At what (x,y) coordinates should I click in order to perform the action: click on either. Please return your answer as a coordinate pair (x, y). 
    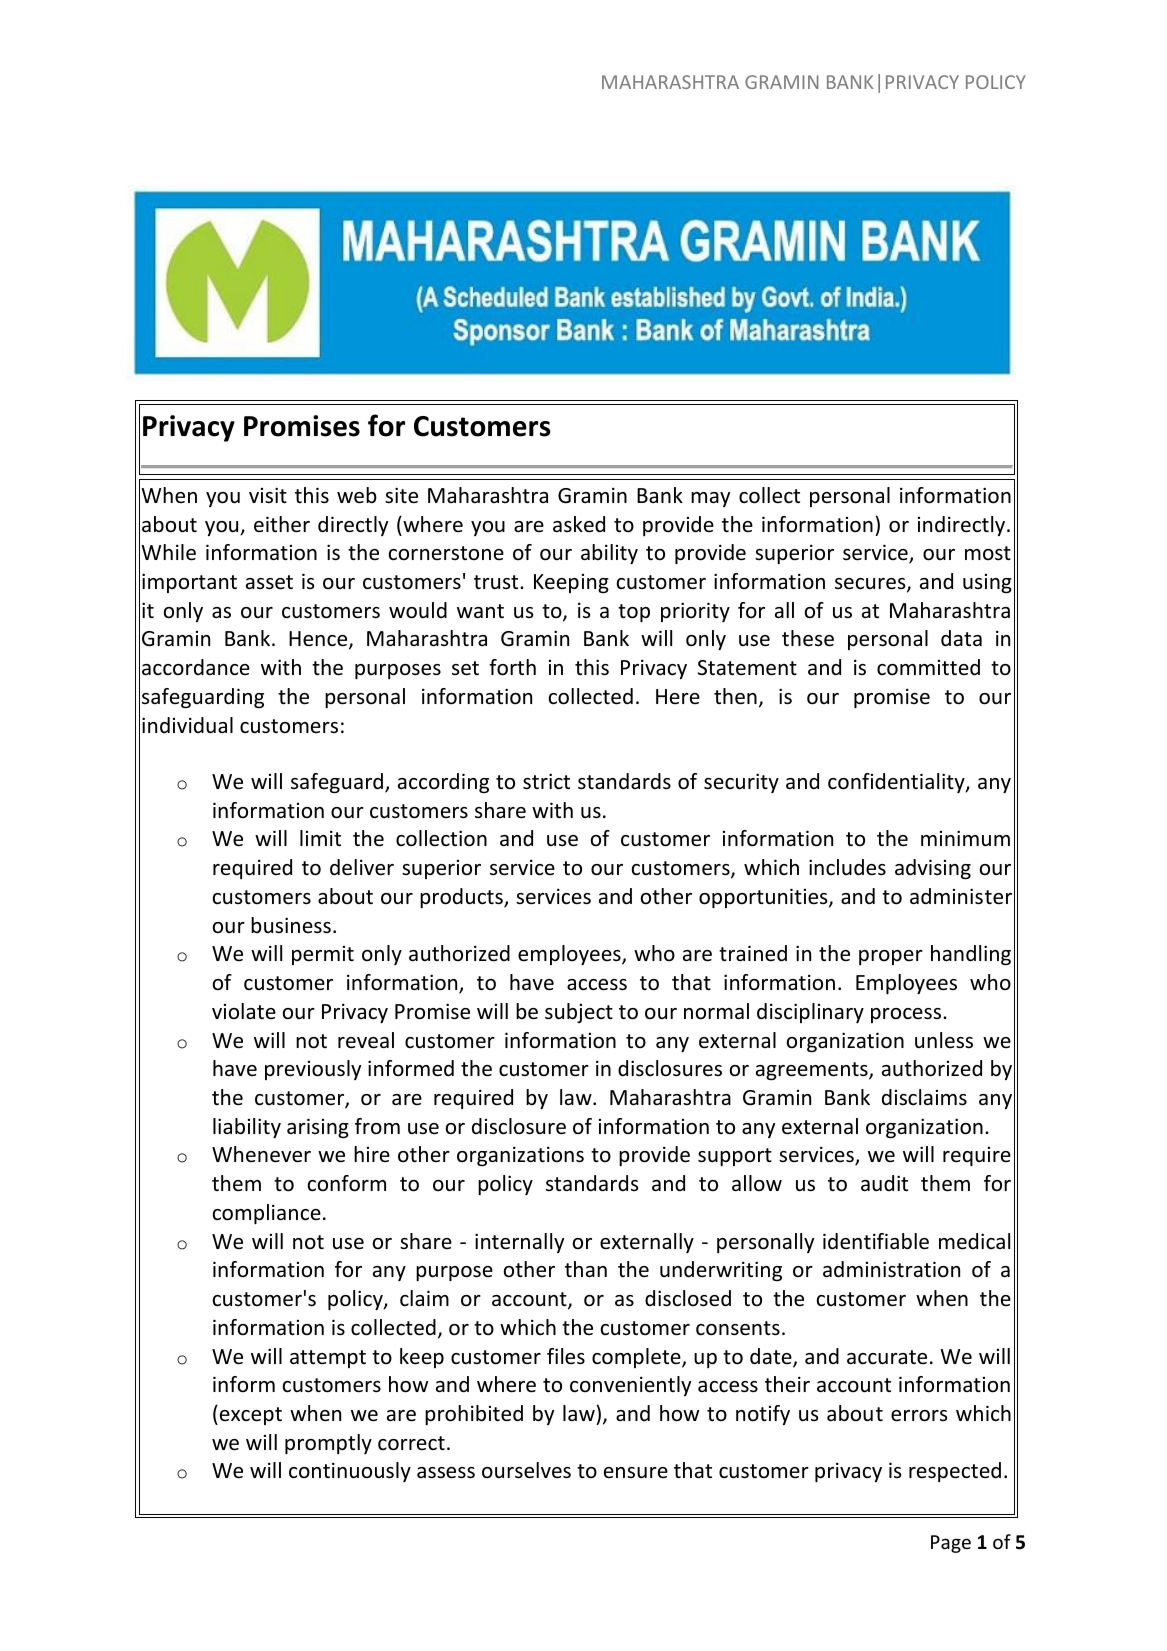
    Looking at the image, I should click on (282, 524).
